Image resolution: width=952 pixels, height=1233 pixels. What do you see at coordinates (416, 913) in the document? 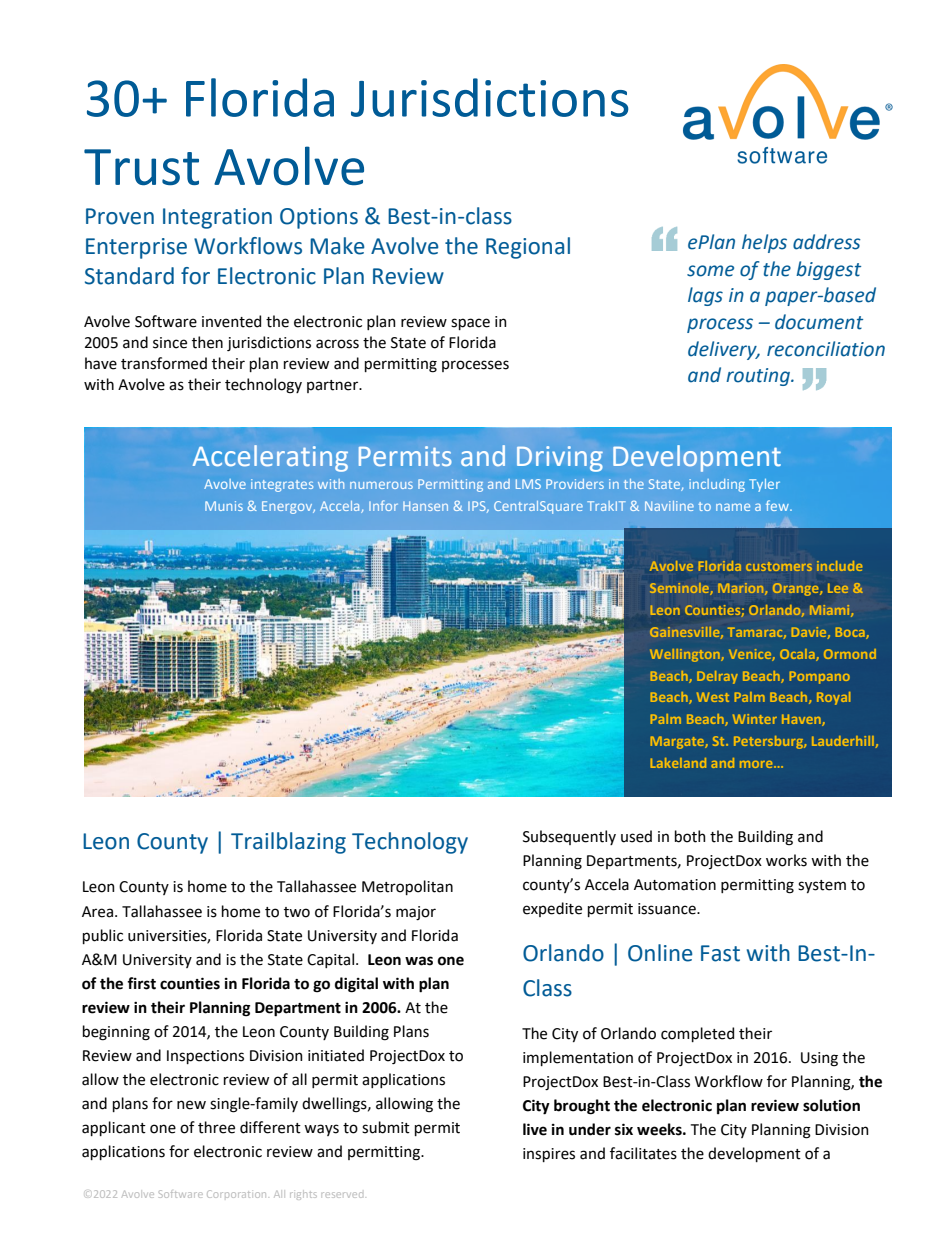
I see `major` at bounding box center [416, 913].
